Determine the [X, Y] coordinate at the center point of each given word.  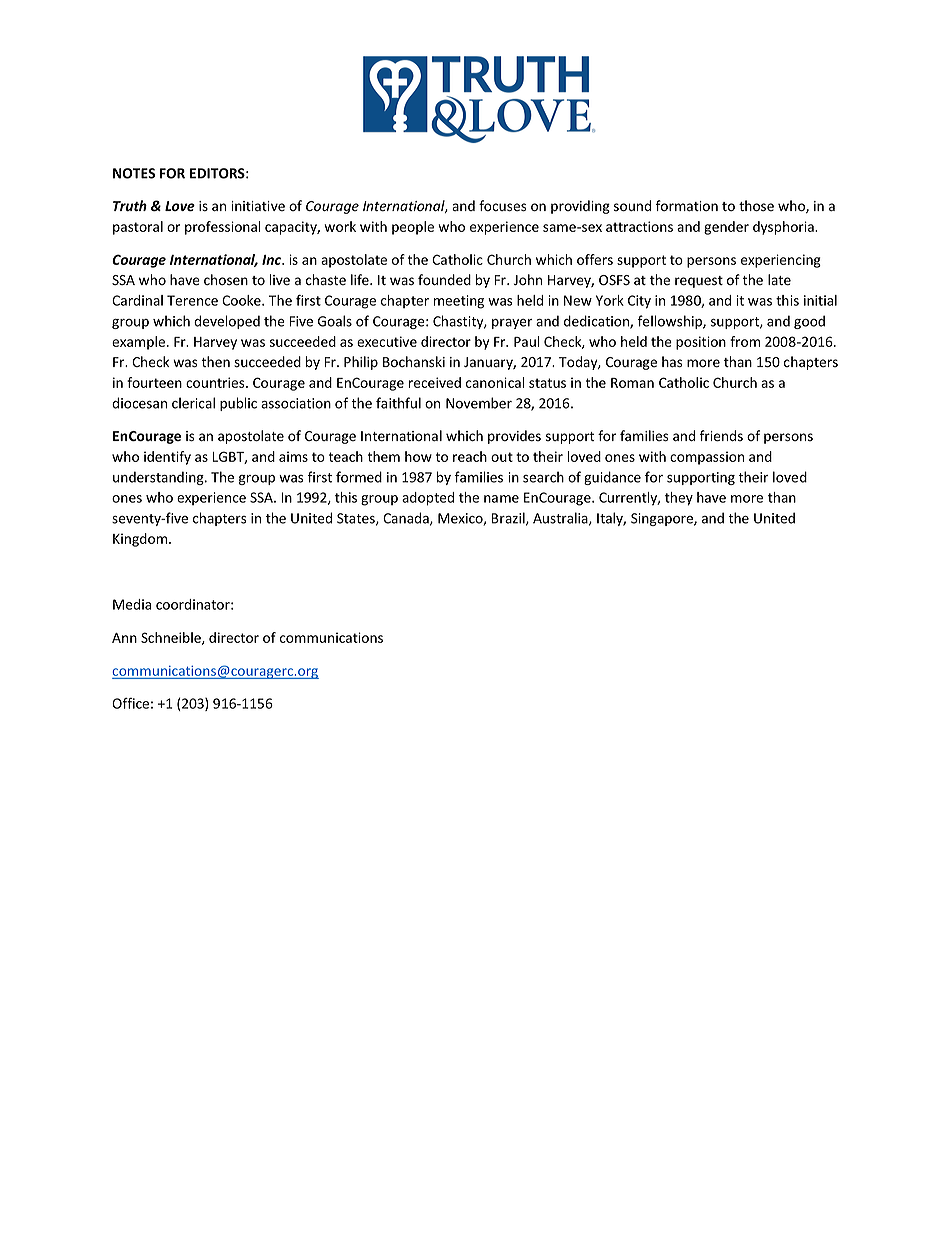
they [679, 499]
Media [132, 604]
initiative [258, 206]
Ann [124, 638]
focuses [502, 206]
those [756, 206]
